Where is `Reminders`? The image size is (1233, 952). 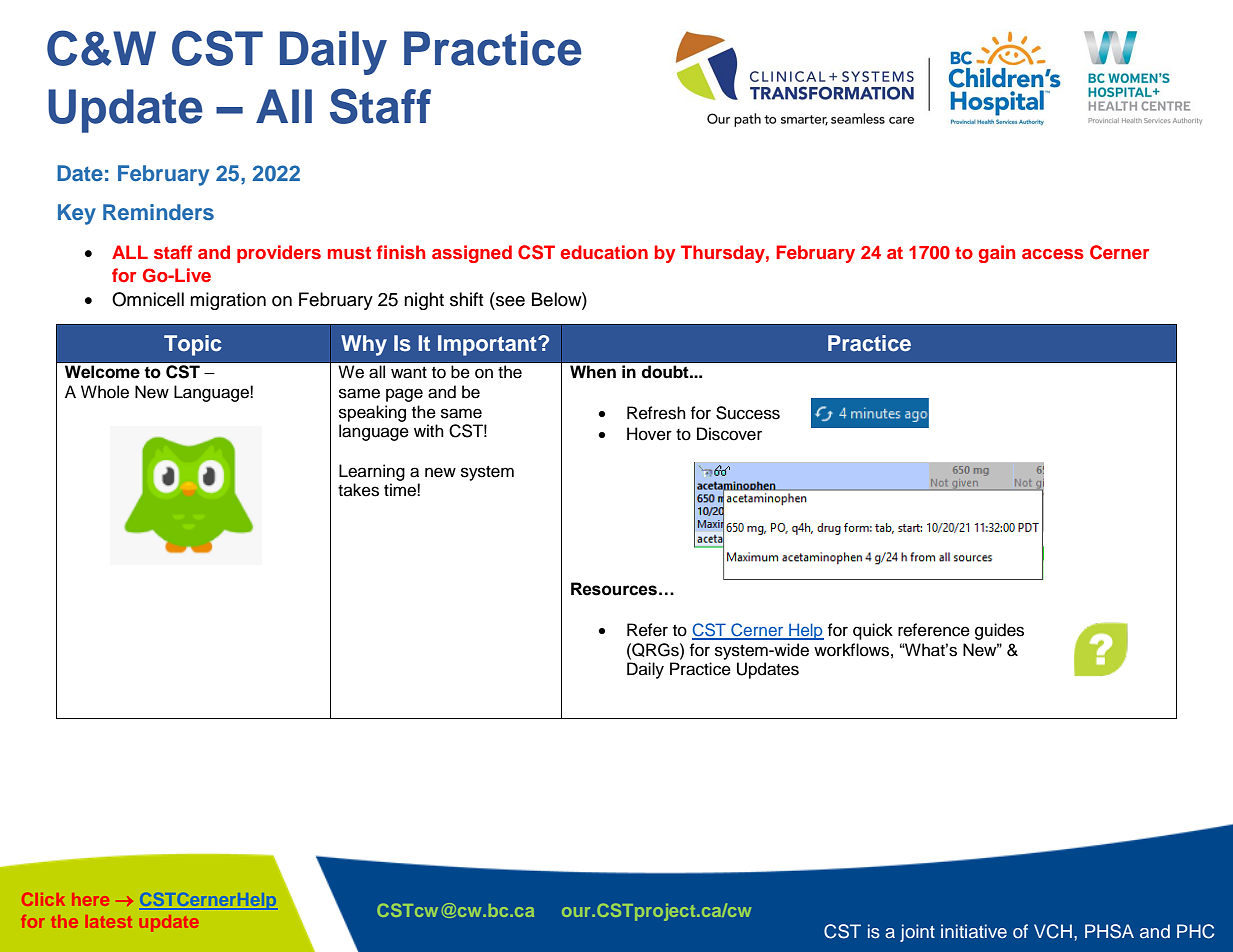
Reminders is located at coordinates (158, 212).
